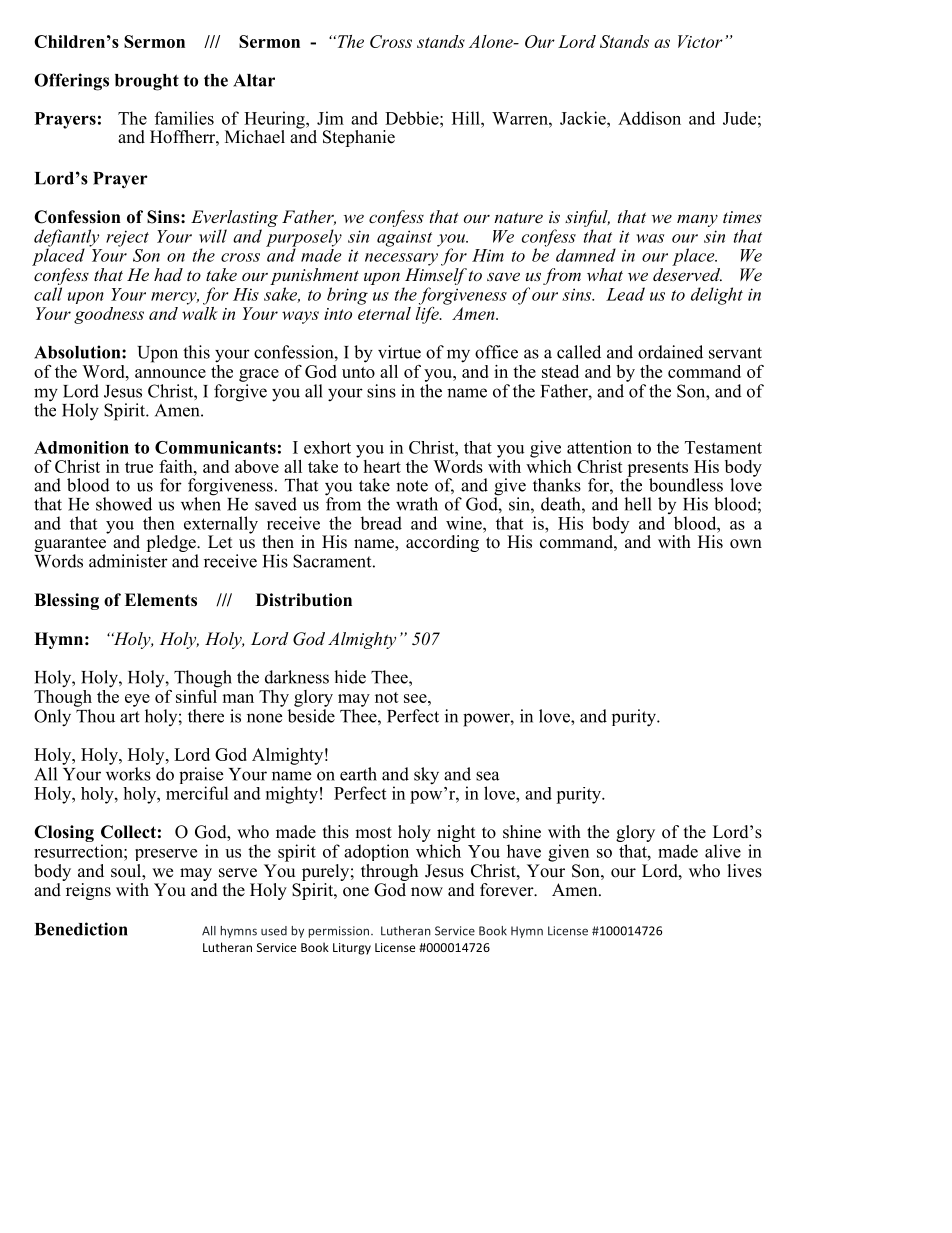 The image size is (952, 1233). Describe the element at coordinates (467, 118) in the page. I see `Hill` at that location.
